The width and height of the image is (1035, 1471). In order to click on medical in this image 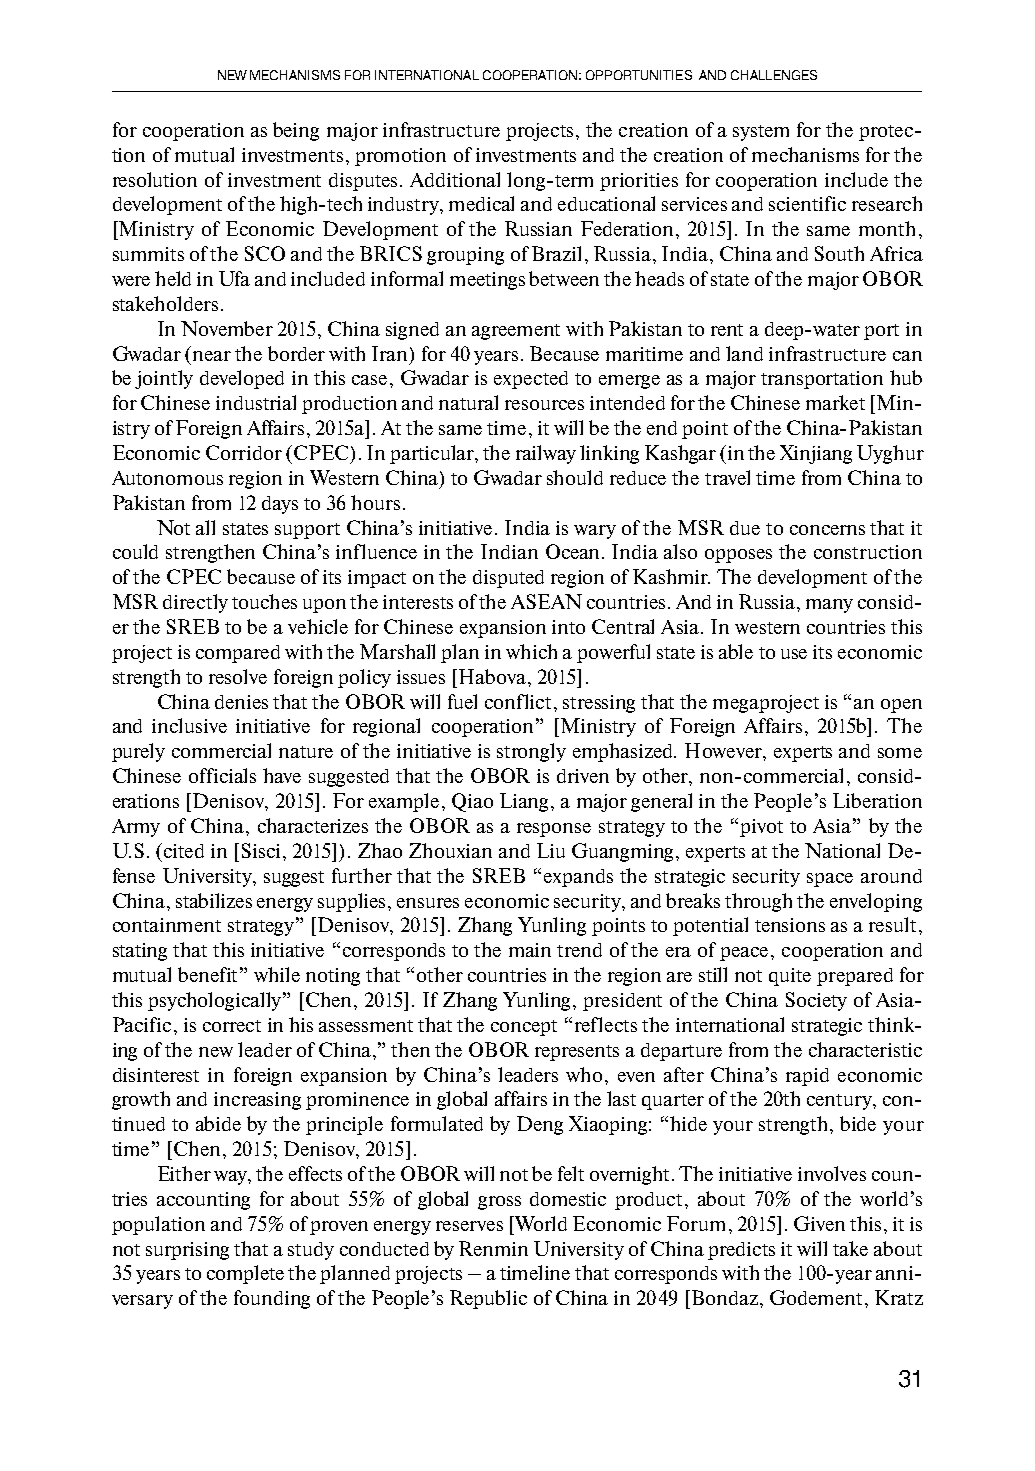, I will do `click(481, 203)`.
